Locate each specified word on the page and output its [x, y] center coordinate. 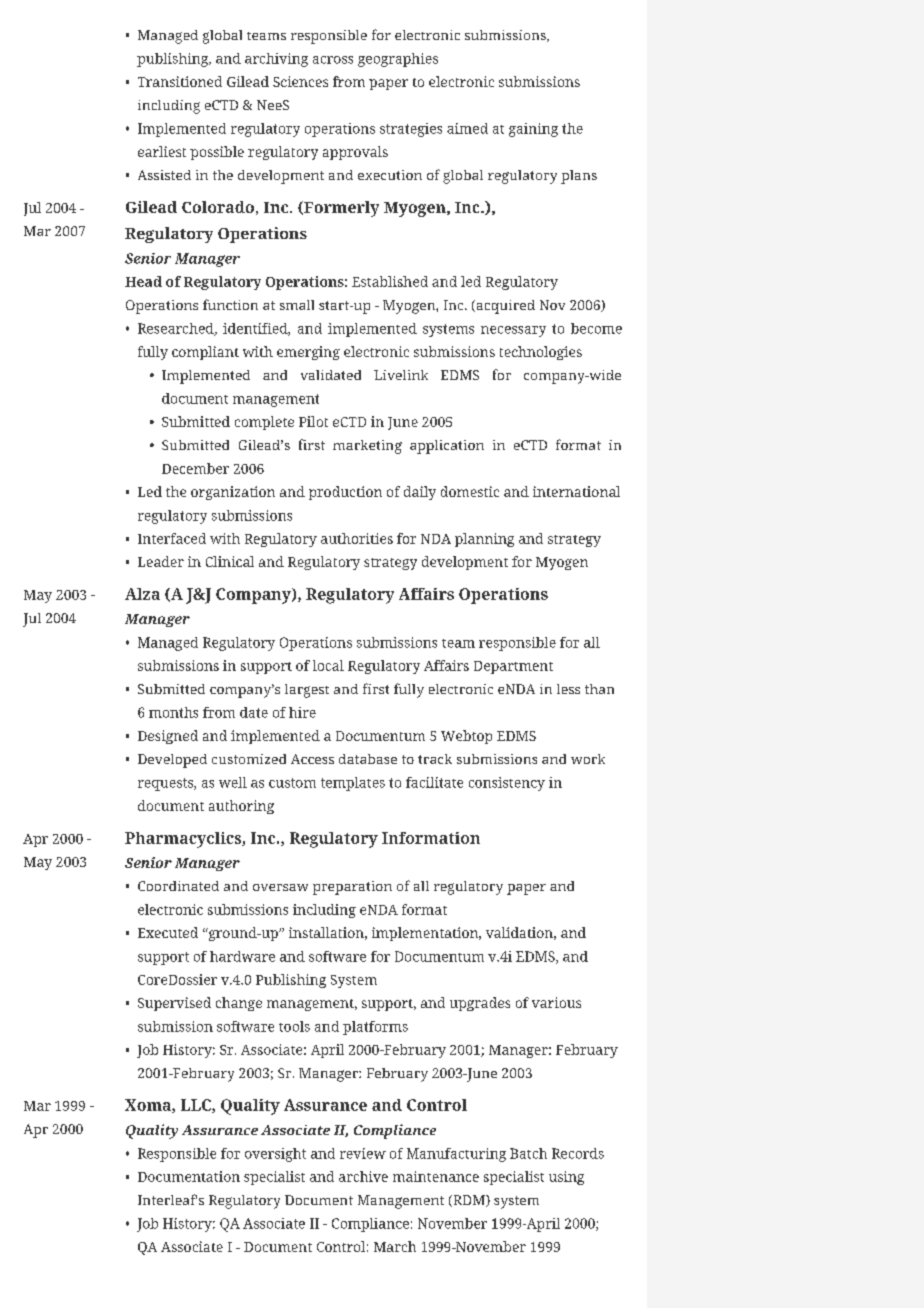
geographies [398, 60]
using [566, 1178]
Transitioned [180, 81]
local [328, 665]
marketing [367, 447]
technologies [541, 353]
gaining [533, 130]
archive [363, 1176]
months [173, 712]
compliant [205, 353]
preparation [352, 888]
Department [513, 667]
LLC [197, 1106]
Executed [168, 932]
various [556, 1002]
